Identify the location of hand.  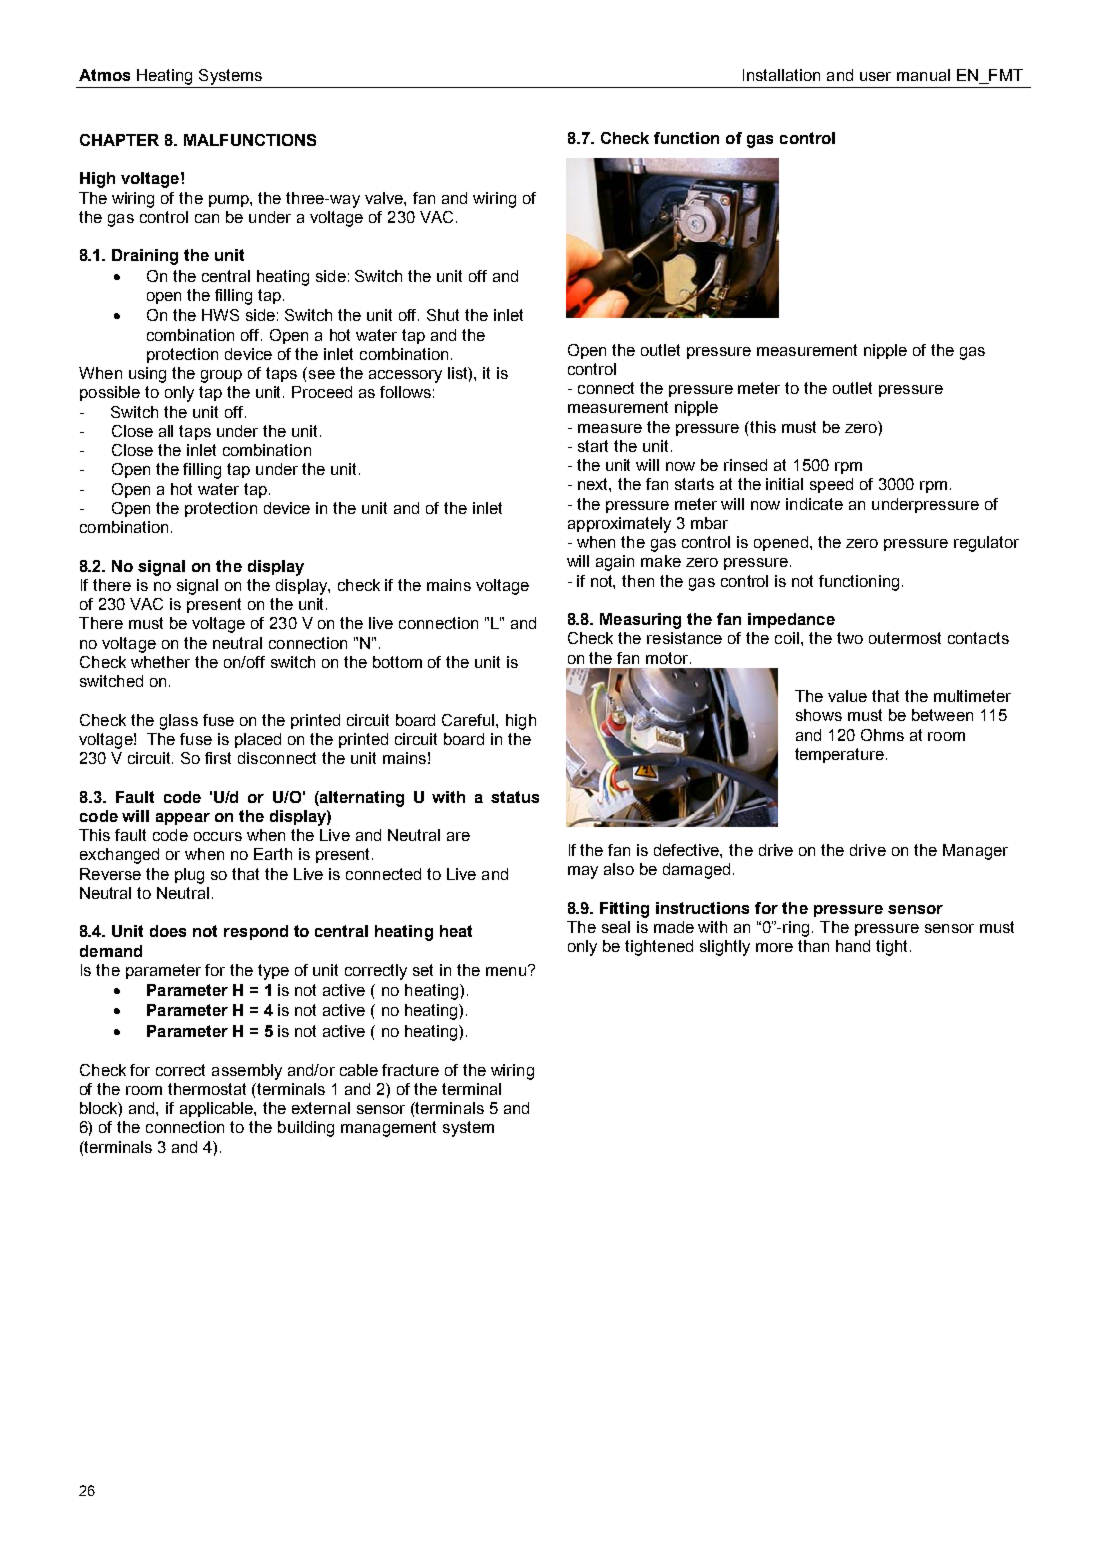
(853, 946).
